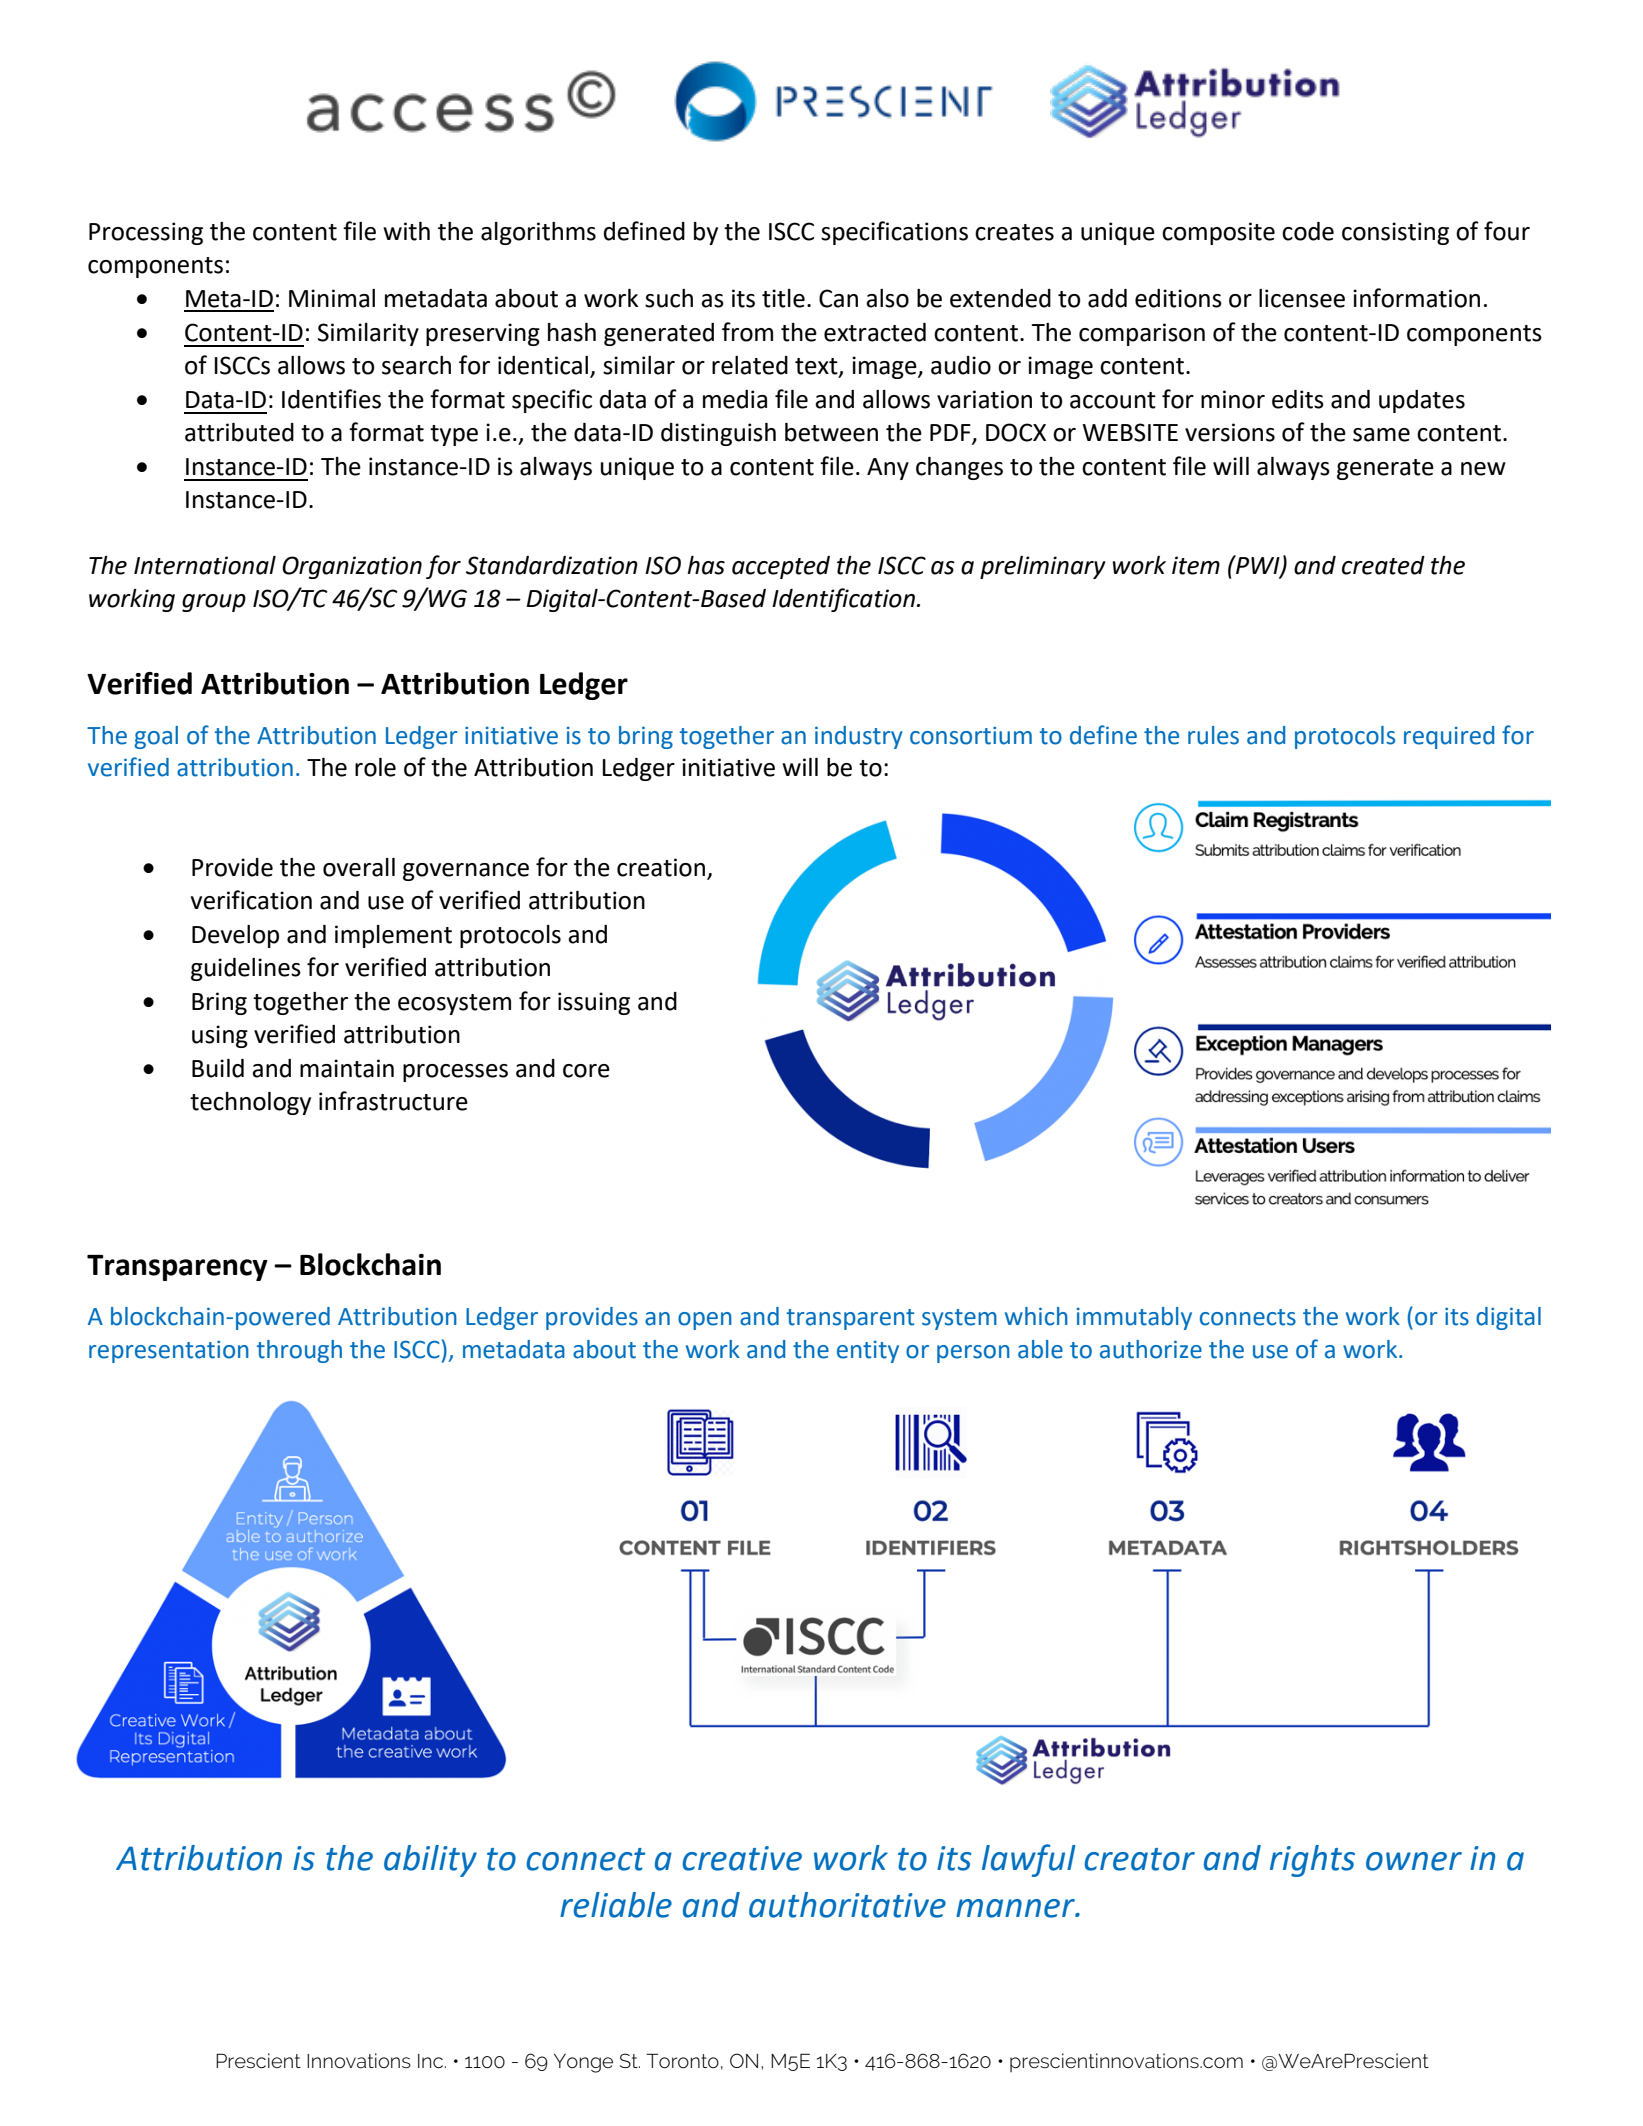 The height and width of the screenshot is (2126, 1643). Describe the element at coordinates (1312, 1861) in the screenshot. I see `rights` at that location.
